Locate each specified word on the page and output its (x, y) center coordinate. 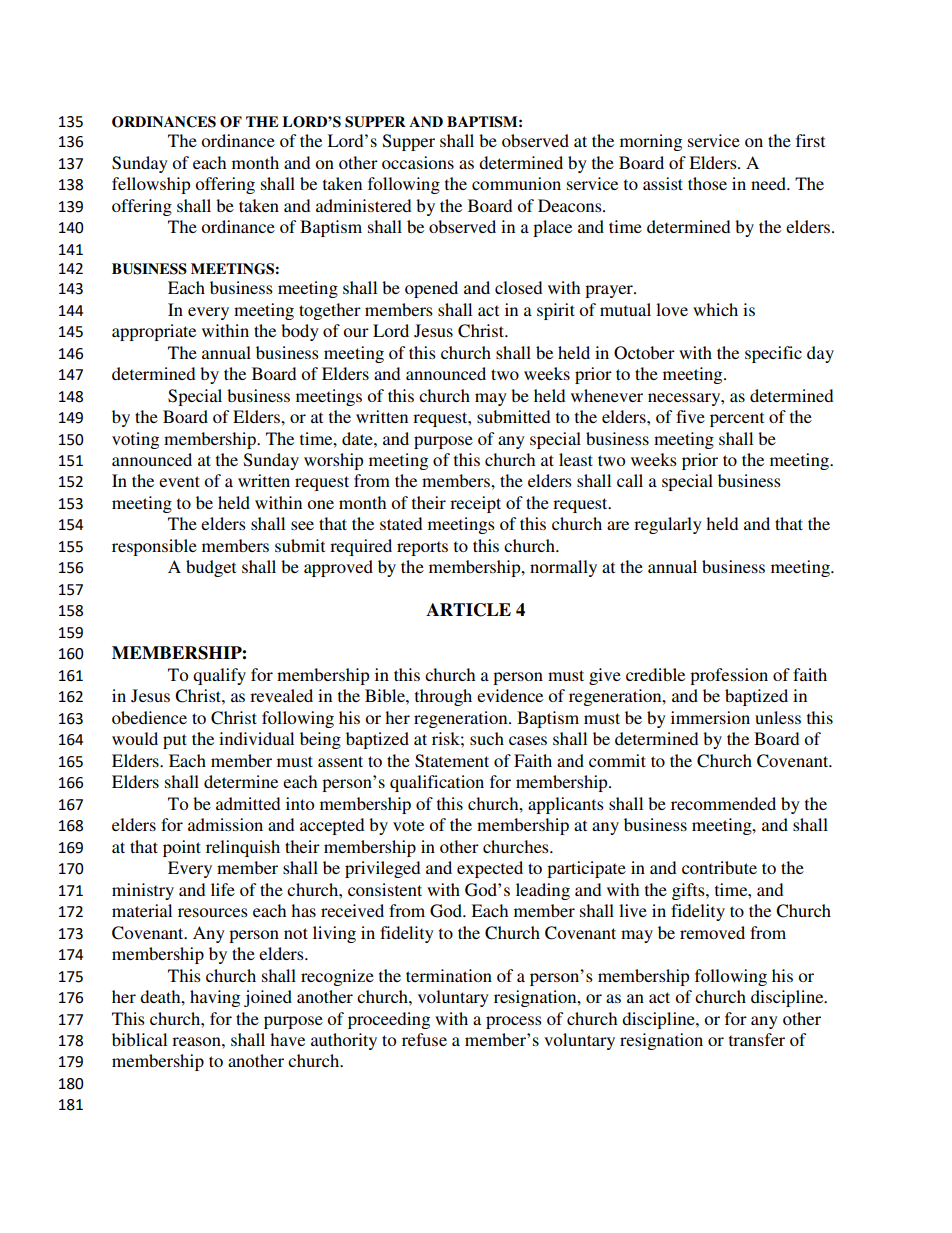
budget (211, 568)
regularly (668, 525)
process (514, 1022)
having (215, 998)
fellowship (151, 185)
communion (516, 183)
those (707, 183)
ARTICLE (468, 610)
